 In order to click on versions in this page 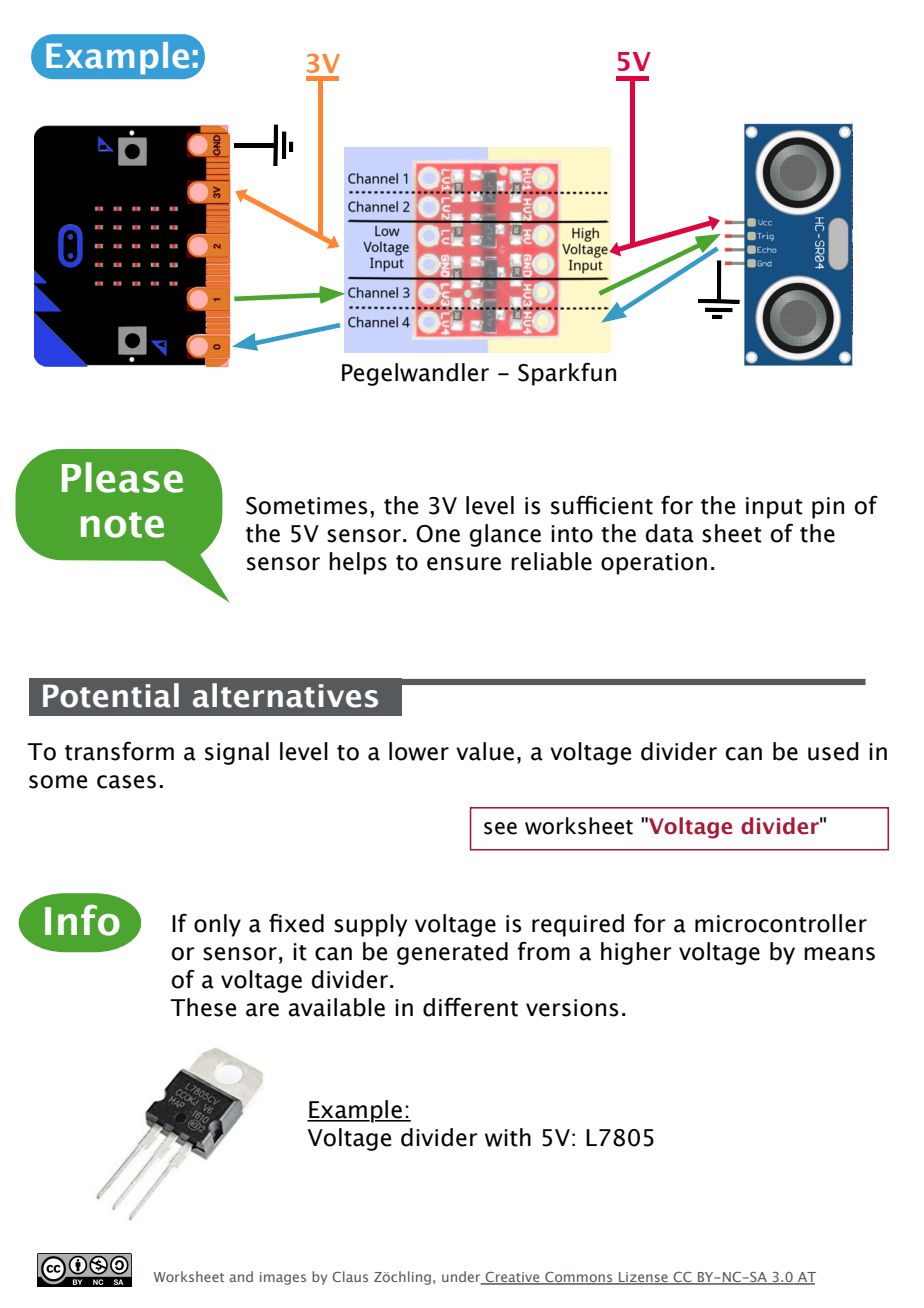, I will do `click(572, 1008)`.
